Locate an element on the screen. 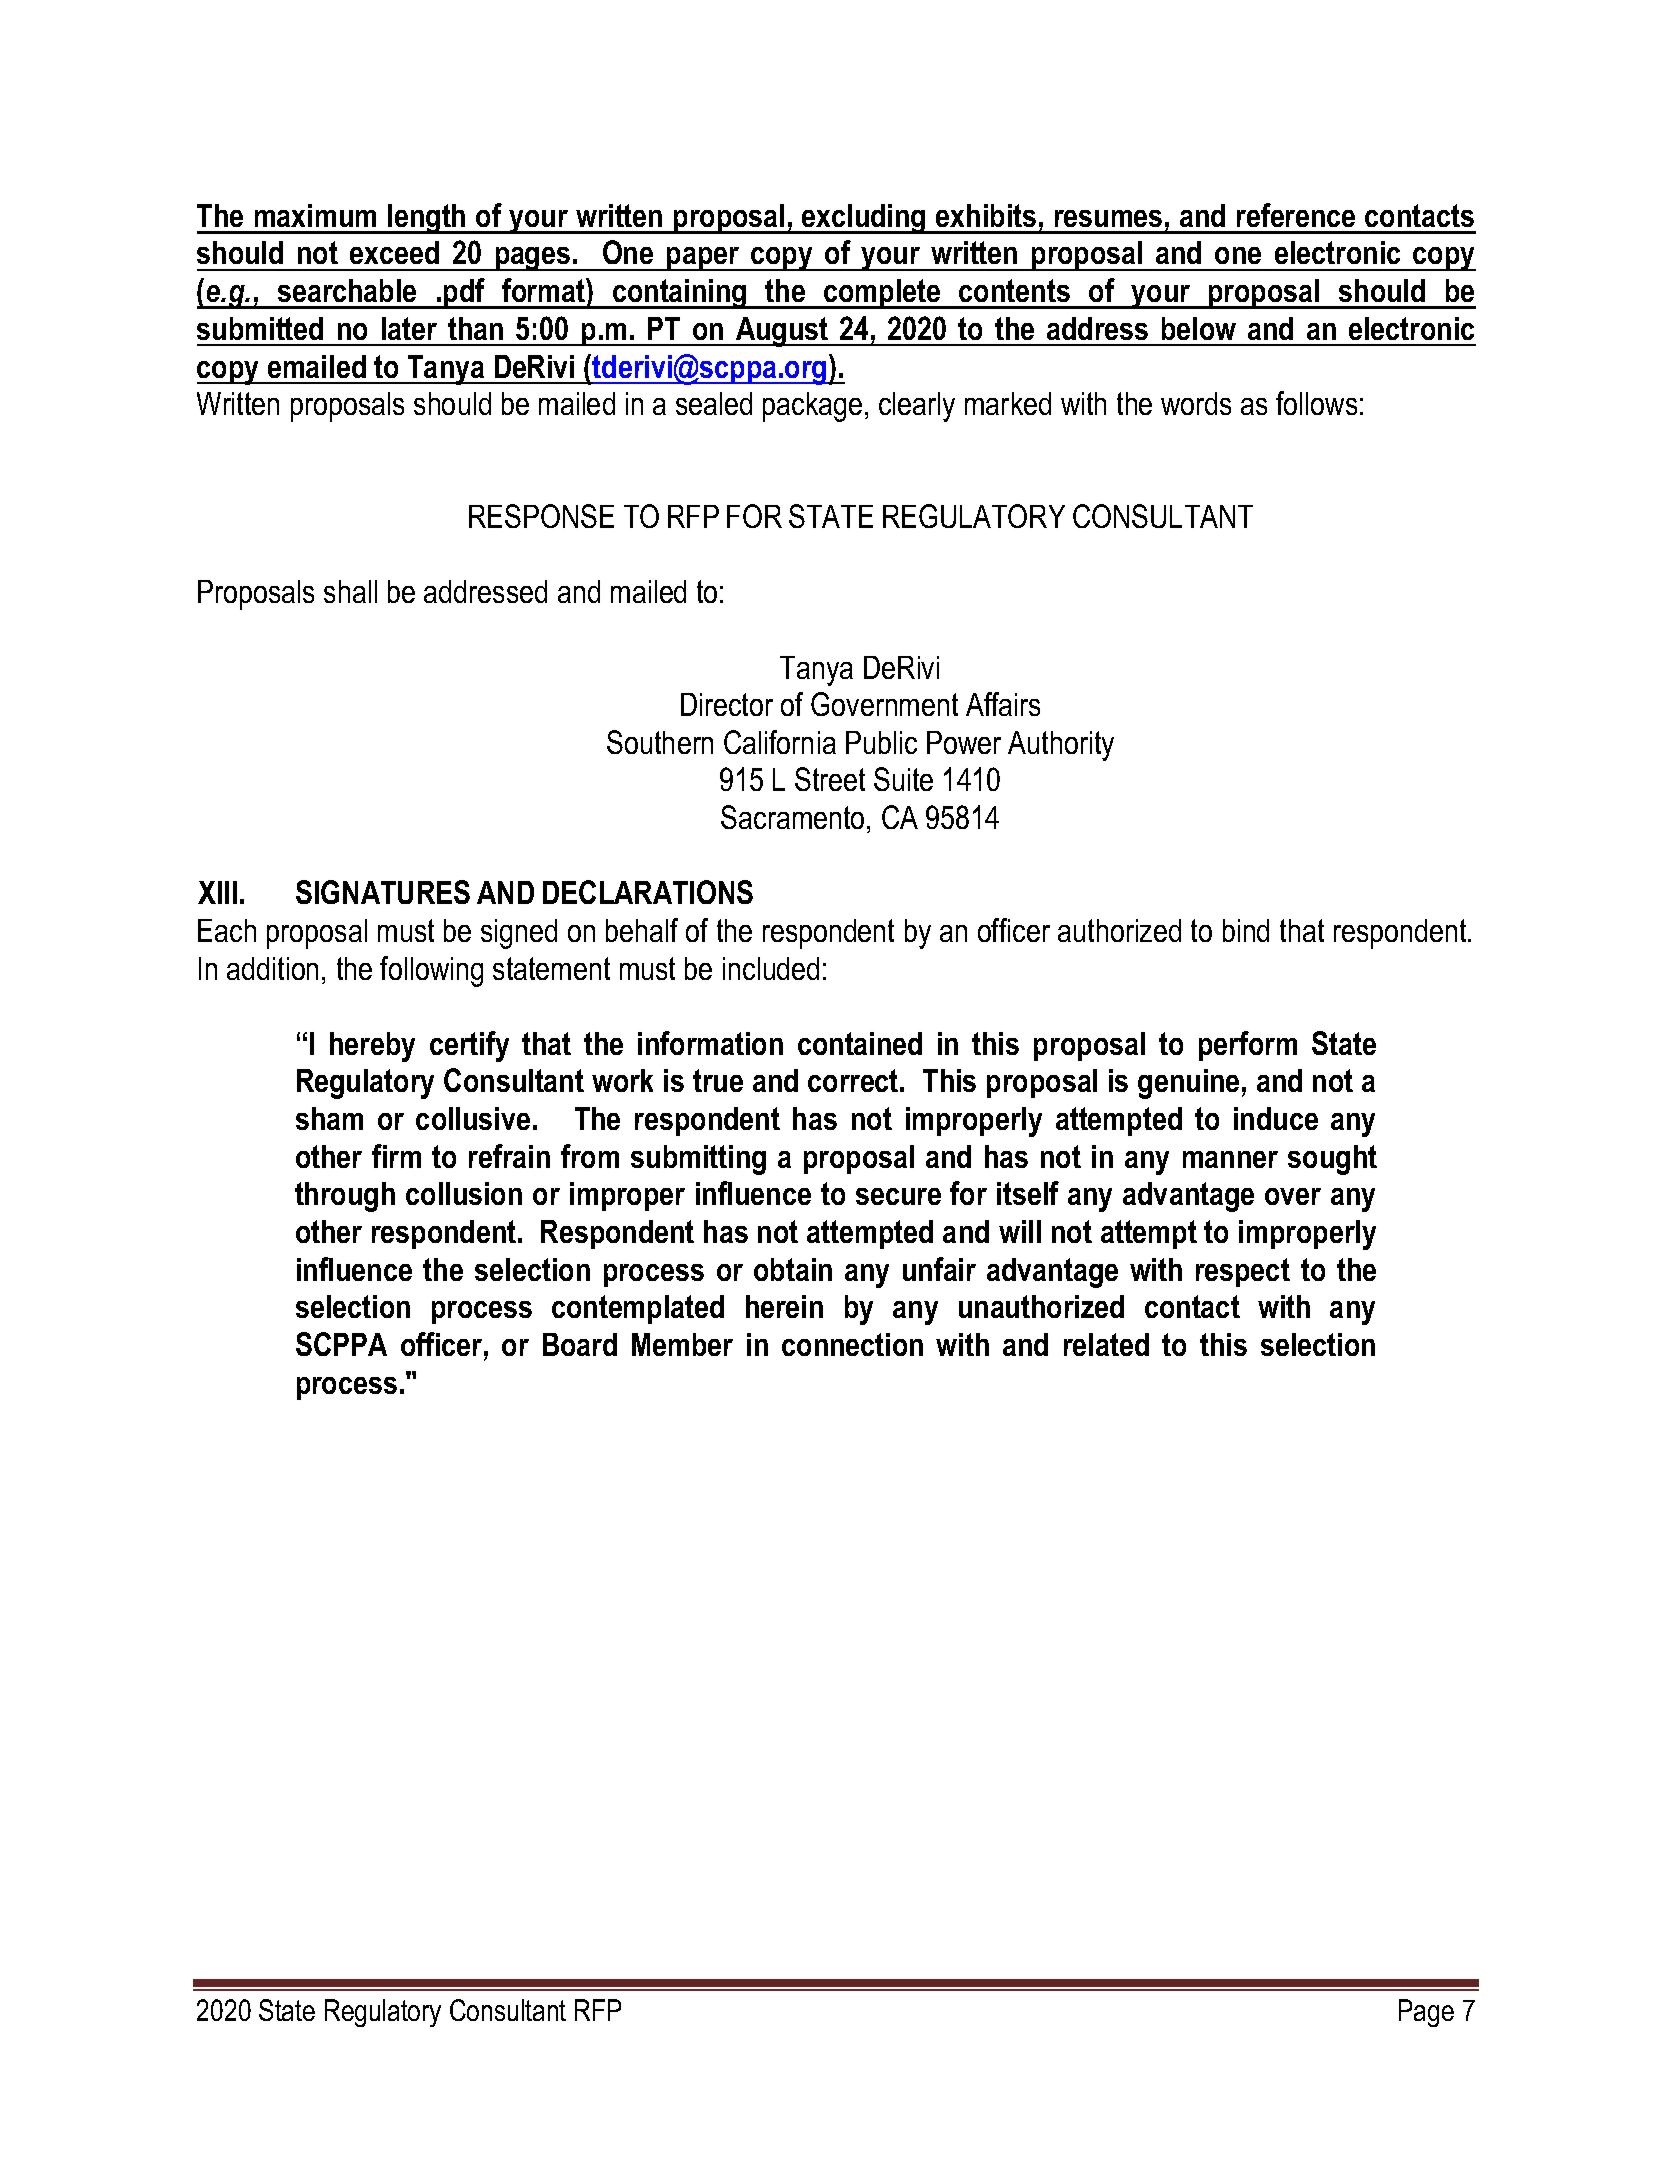  true is located at coordinates (718, 1080).
